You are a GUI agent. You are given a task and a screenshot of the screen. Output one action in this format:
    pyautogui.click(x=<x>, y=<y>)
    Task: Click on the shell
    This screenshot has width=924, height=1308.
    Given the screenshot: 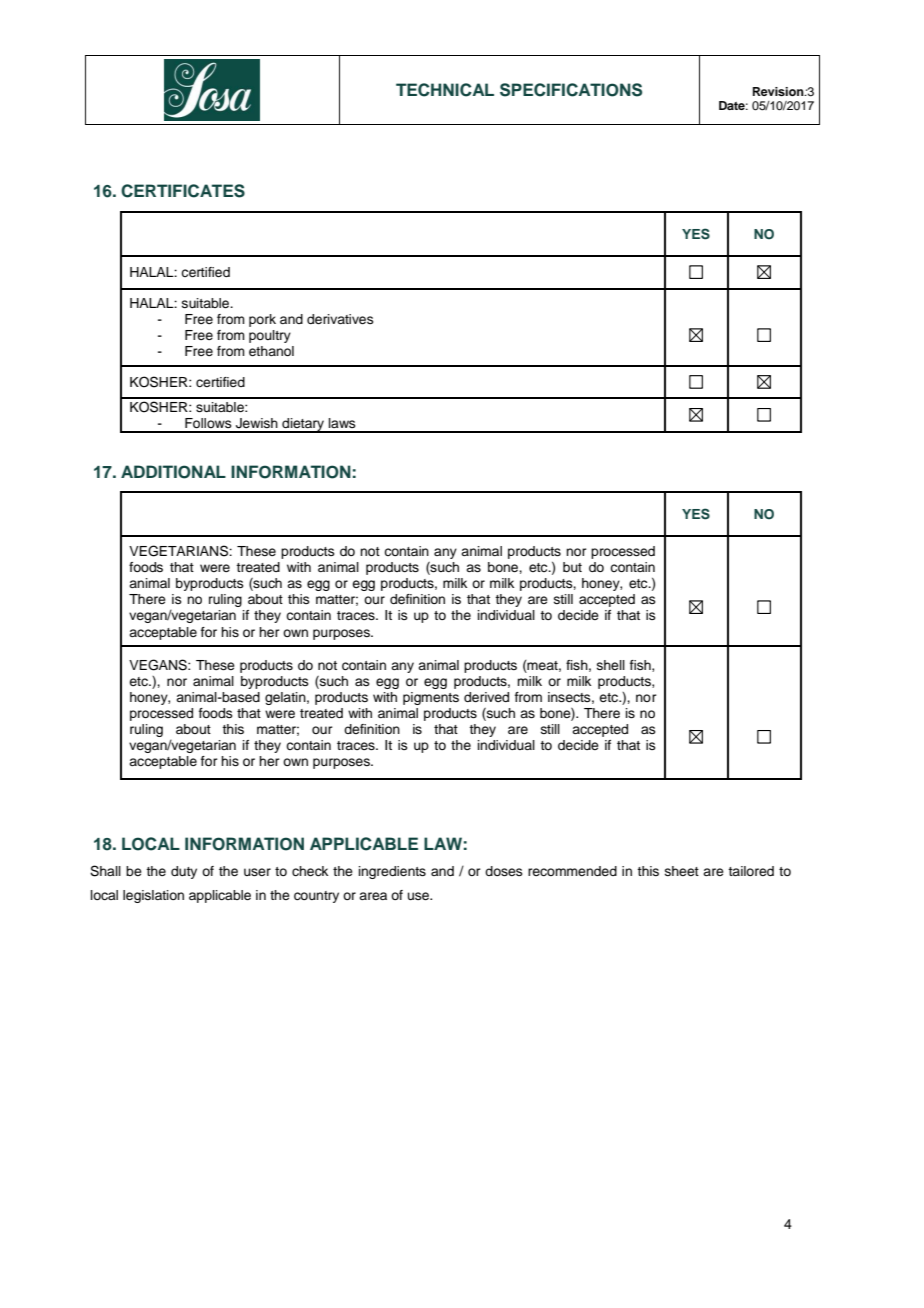 What is the action you would take?
    pyautogui.click(x=611, y=665)
